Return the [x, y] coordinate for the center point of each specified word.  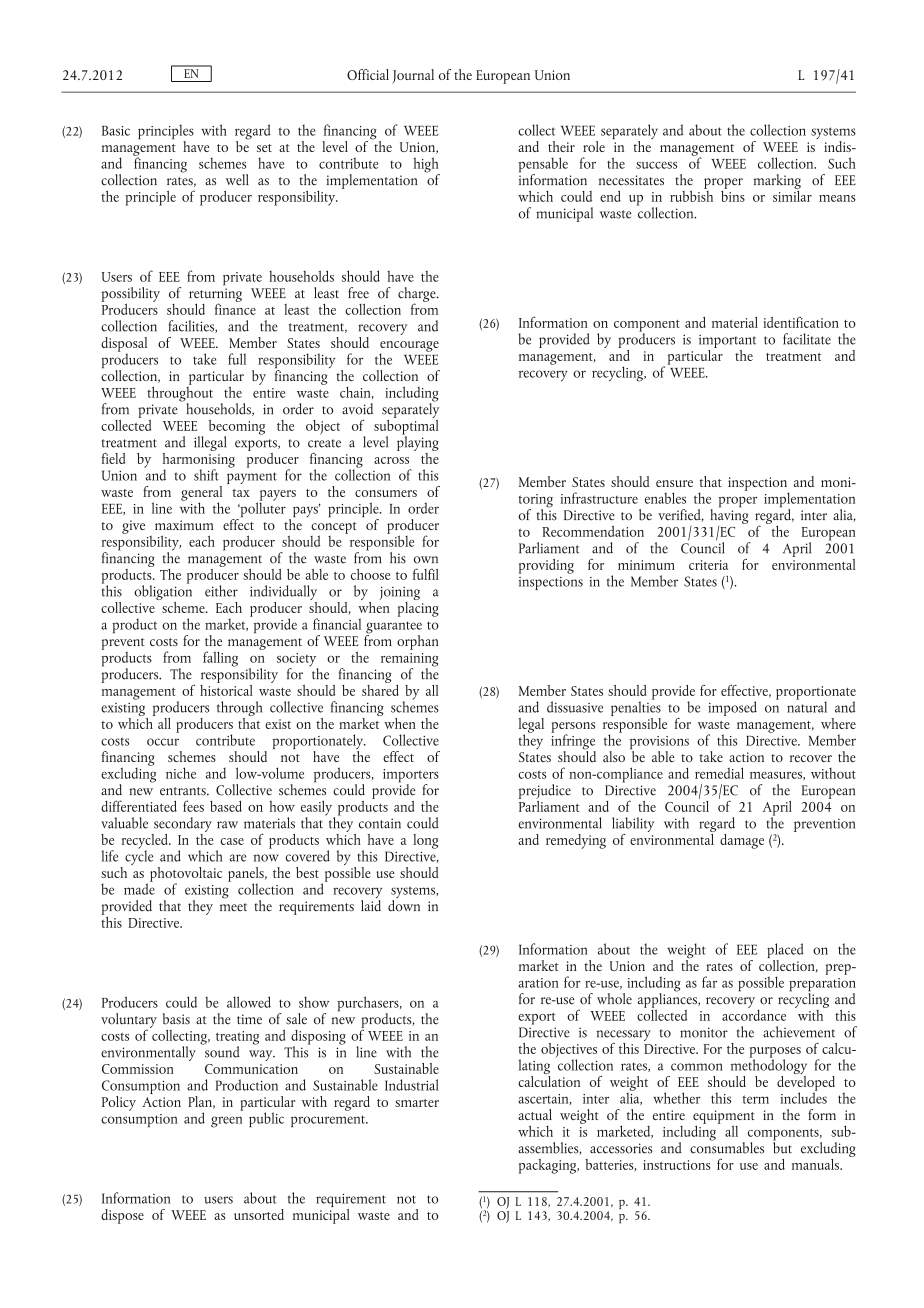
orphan [417, 642]
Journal [413, 76]
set [264, 148]
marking [777, 181]
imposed [732, 708]
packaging [549, 1166]
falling [220, 659]
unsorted [259, 1214]
